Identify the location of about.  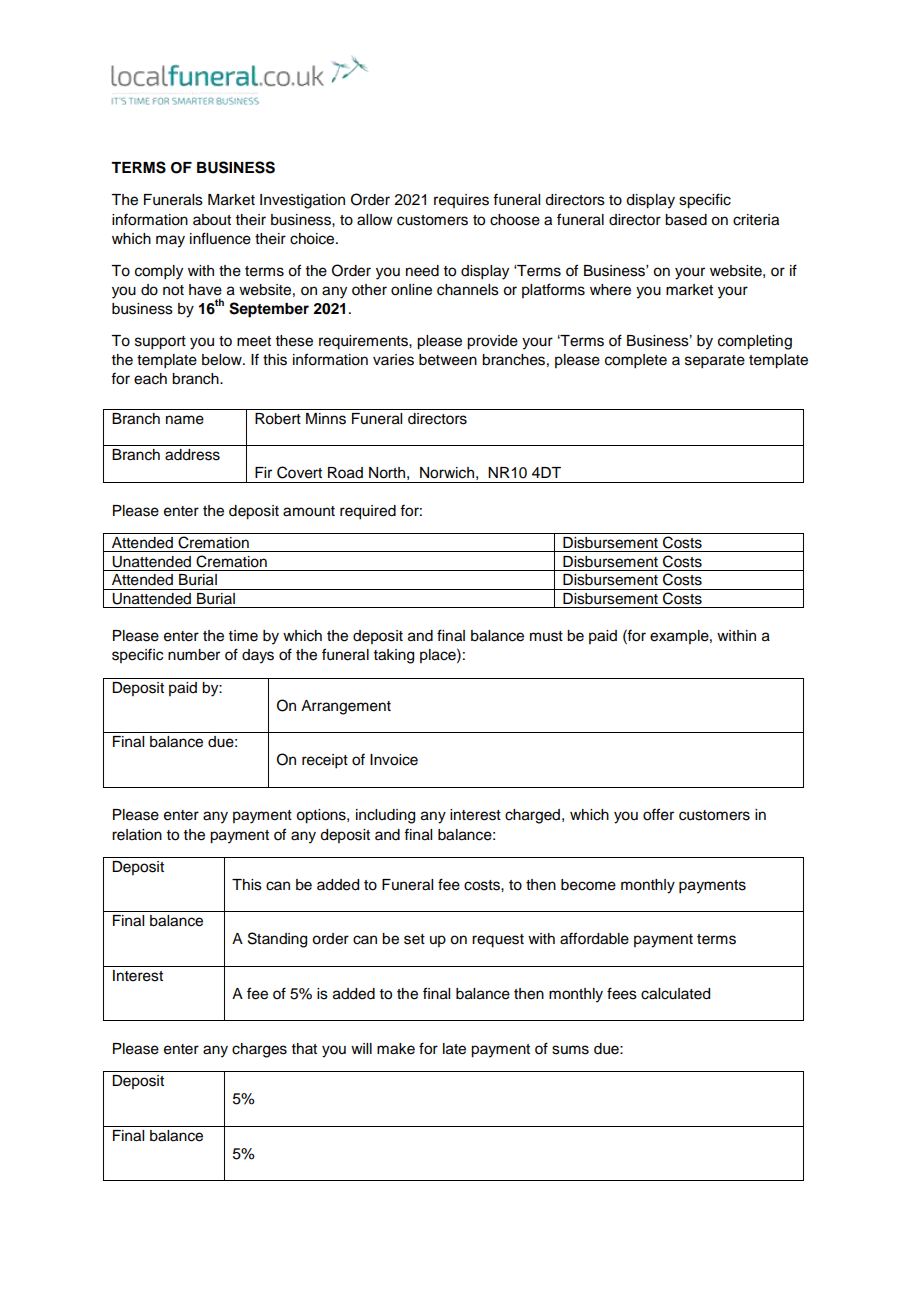
(212, 220).
